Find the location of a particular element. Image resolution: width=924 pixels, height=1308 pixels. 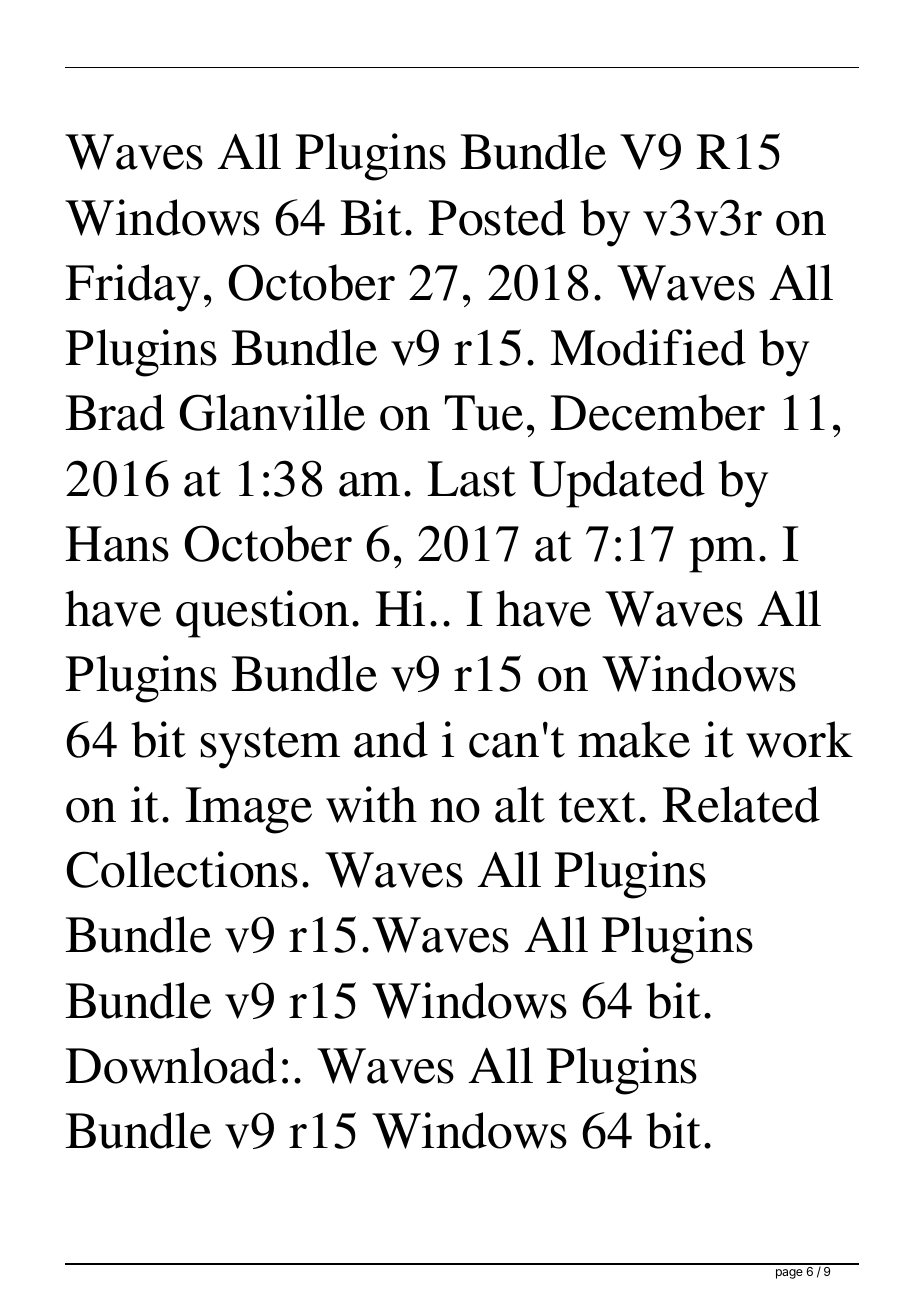

with is located at coordinates (371, 804).
